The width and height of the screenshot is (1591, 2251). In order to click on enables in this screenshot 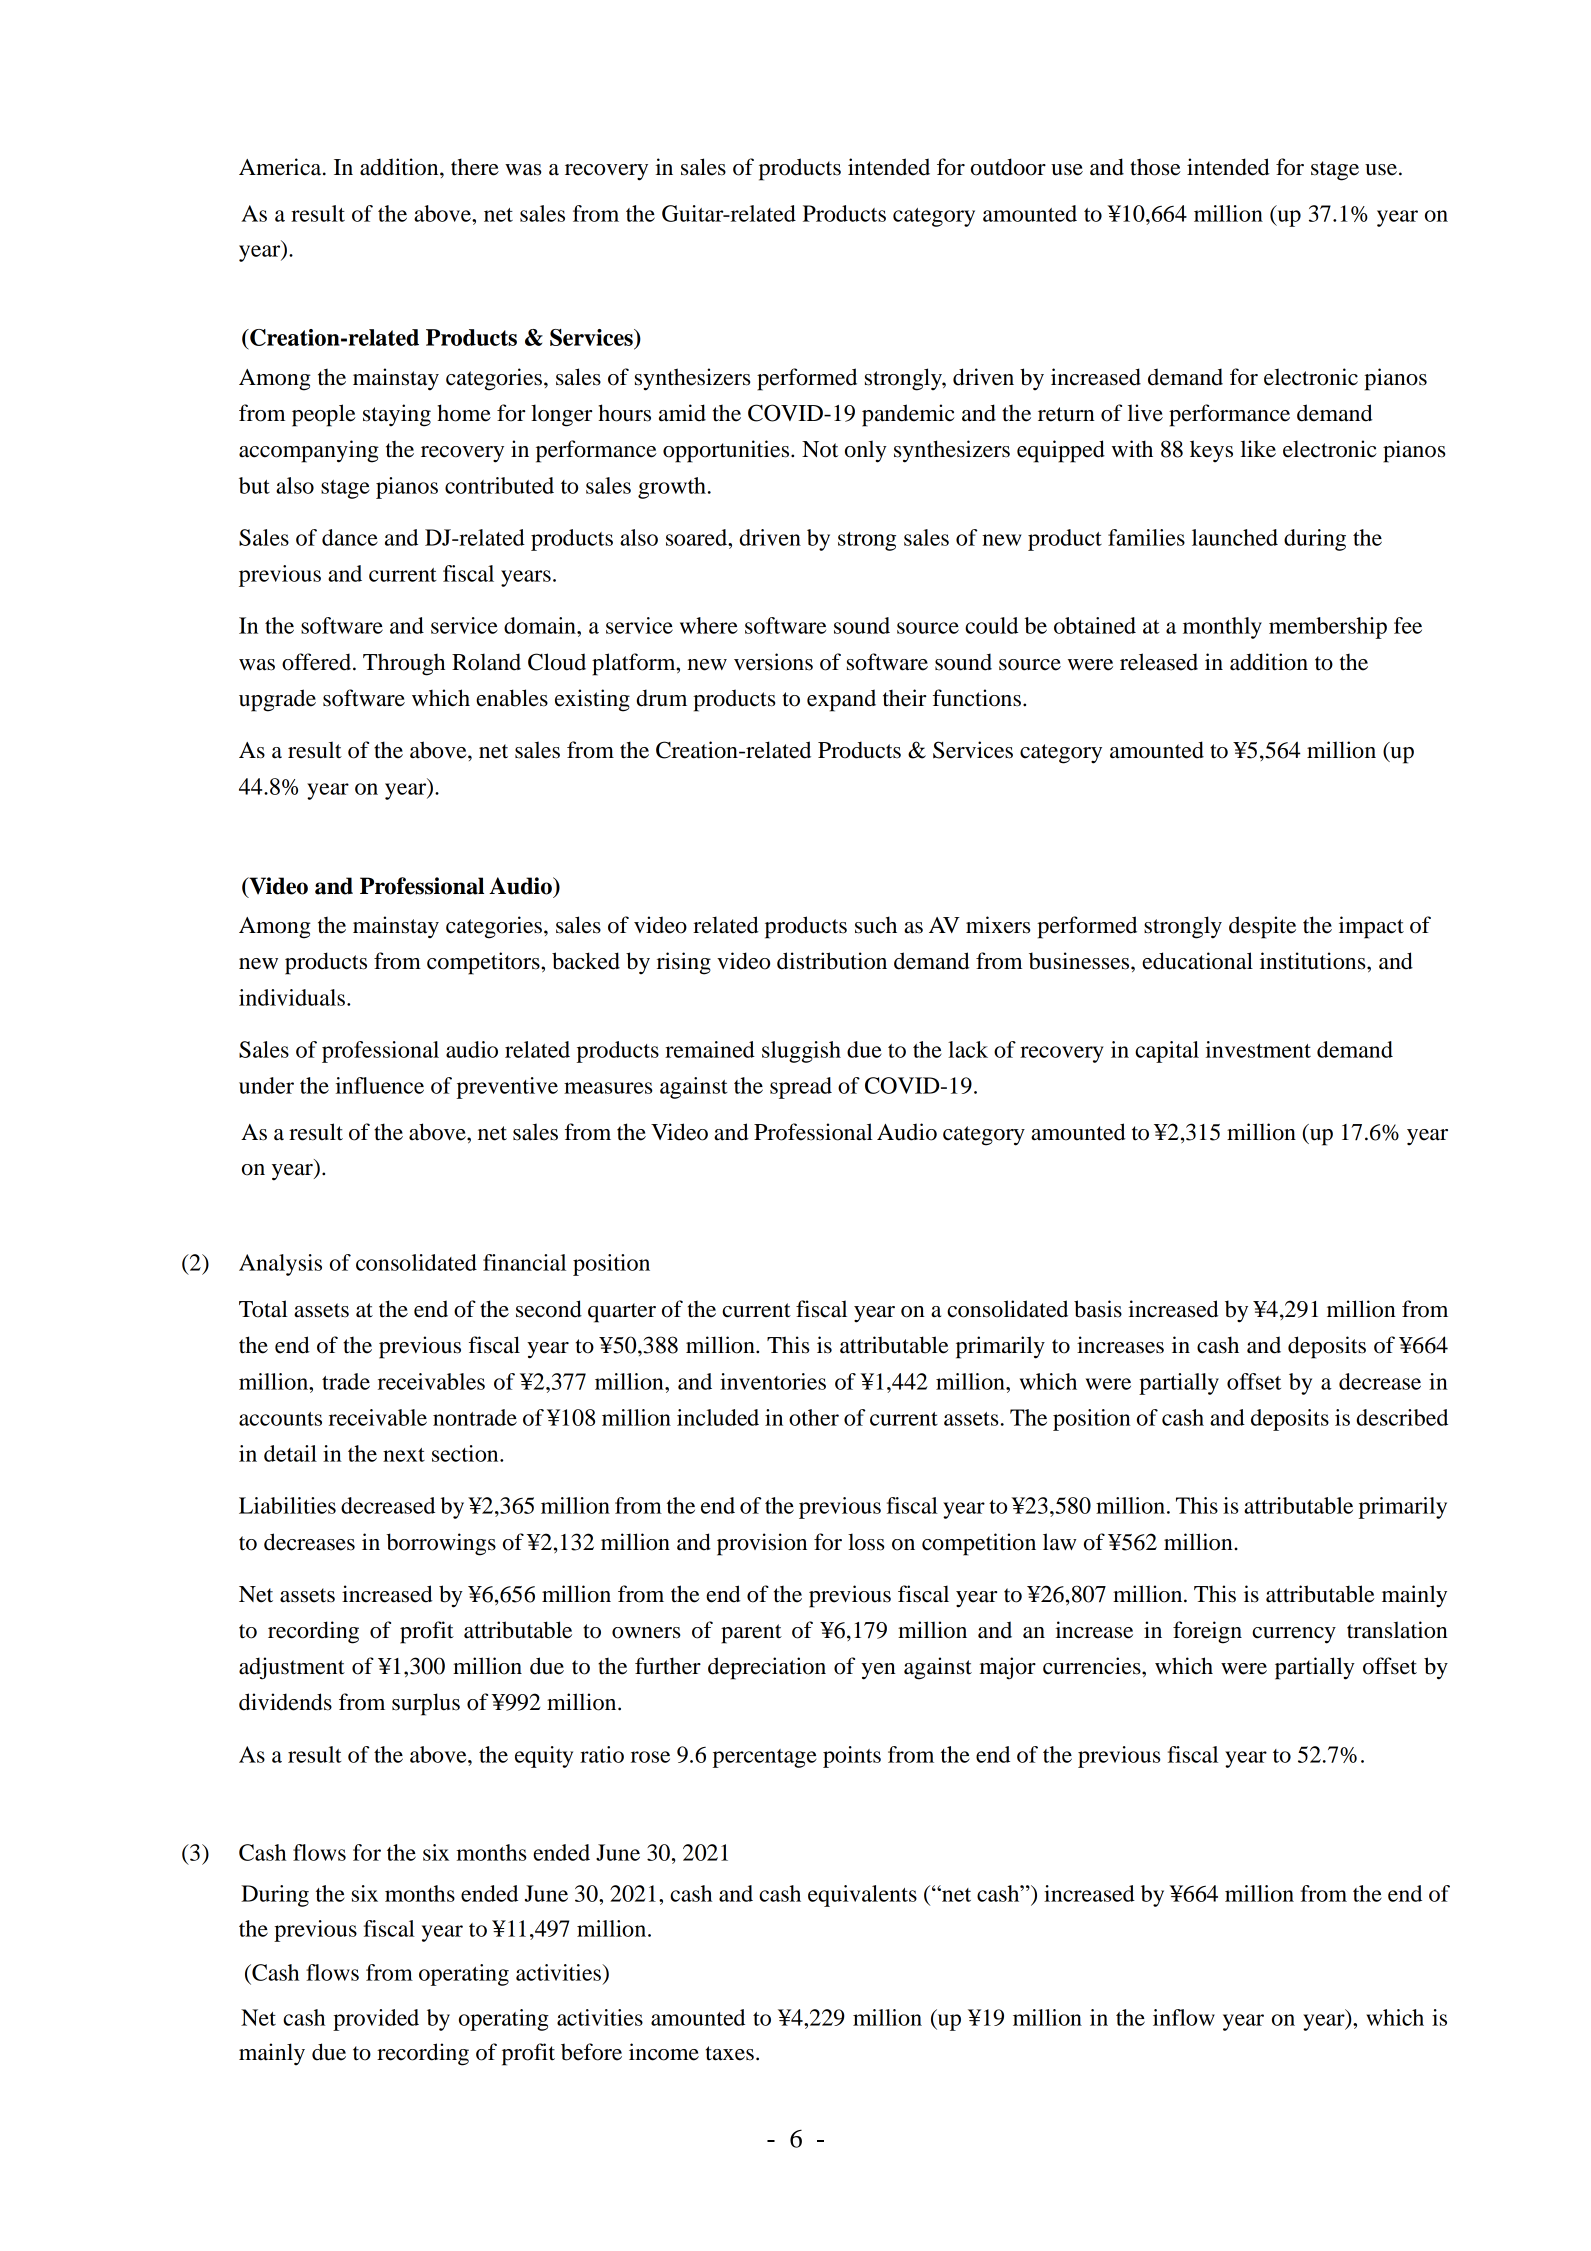, I will do `click(512, 698)`.
